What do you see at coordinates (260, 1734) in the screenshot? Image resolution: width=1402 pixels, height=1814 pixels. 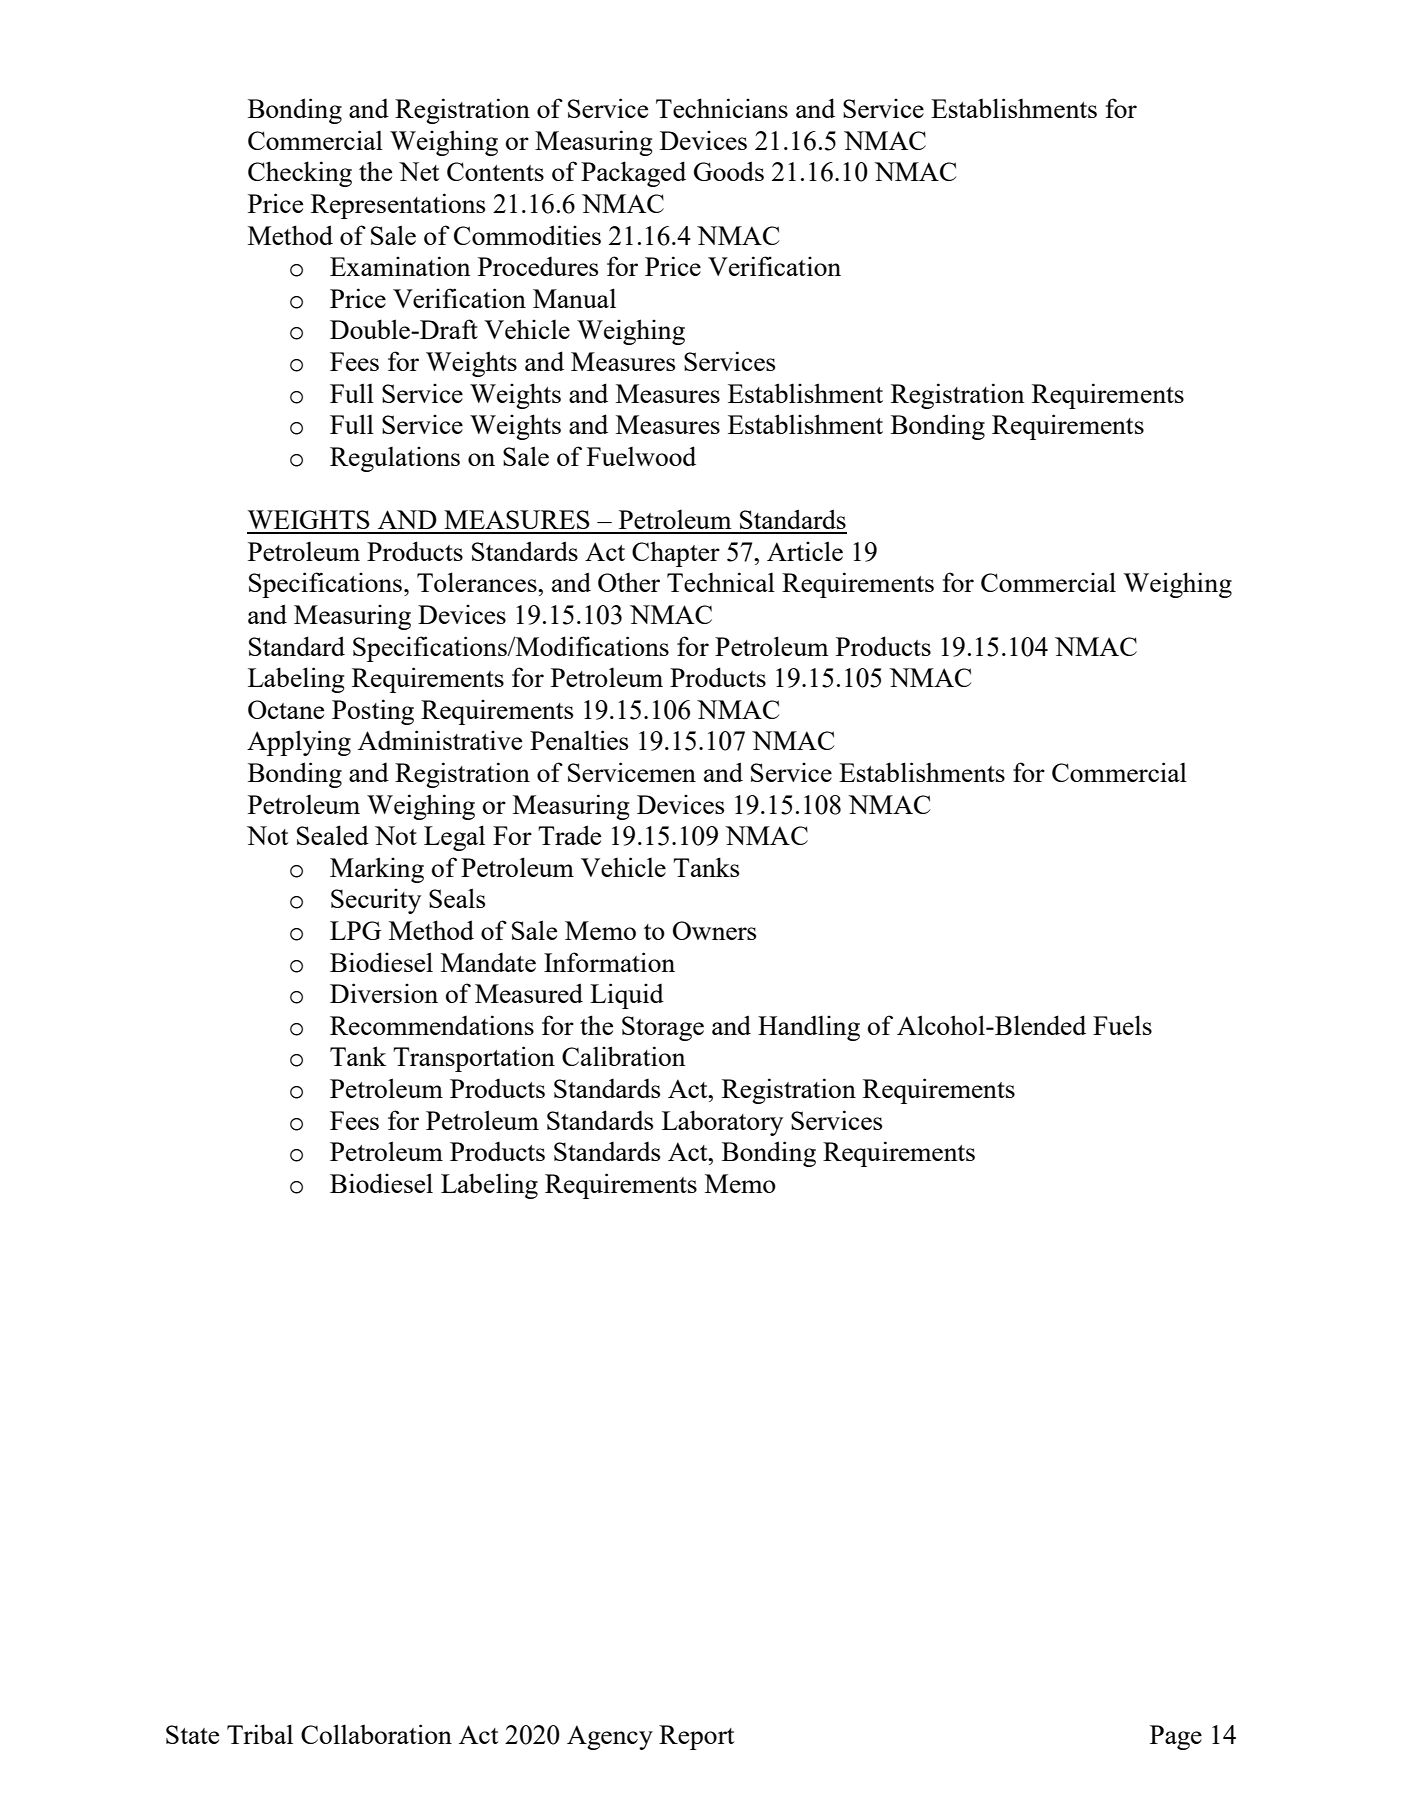 I see `Tribal` at bounding box center [260, 1734].
